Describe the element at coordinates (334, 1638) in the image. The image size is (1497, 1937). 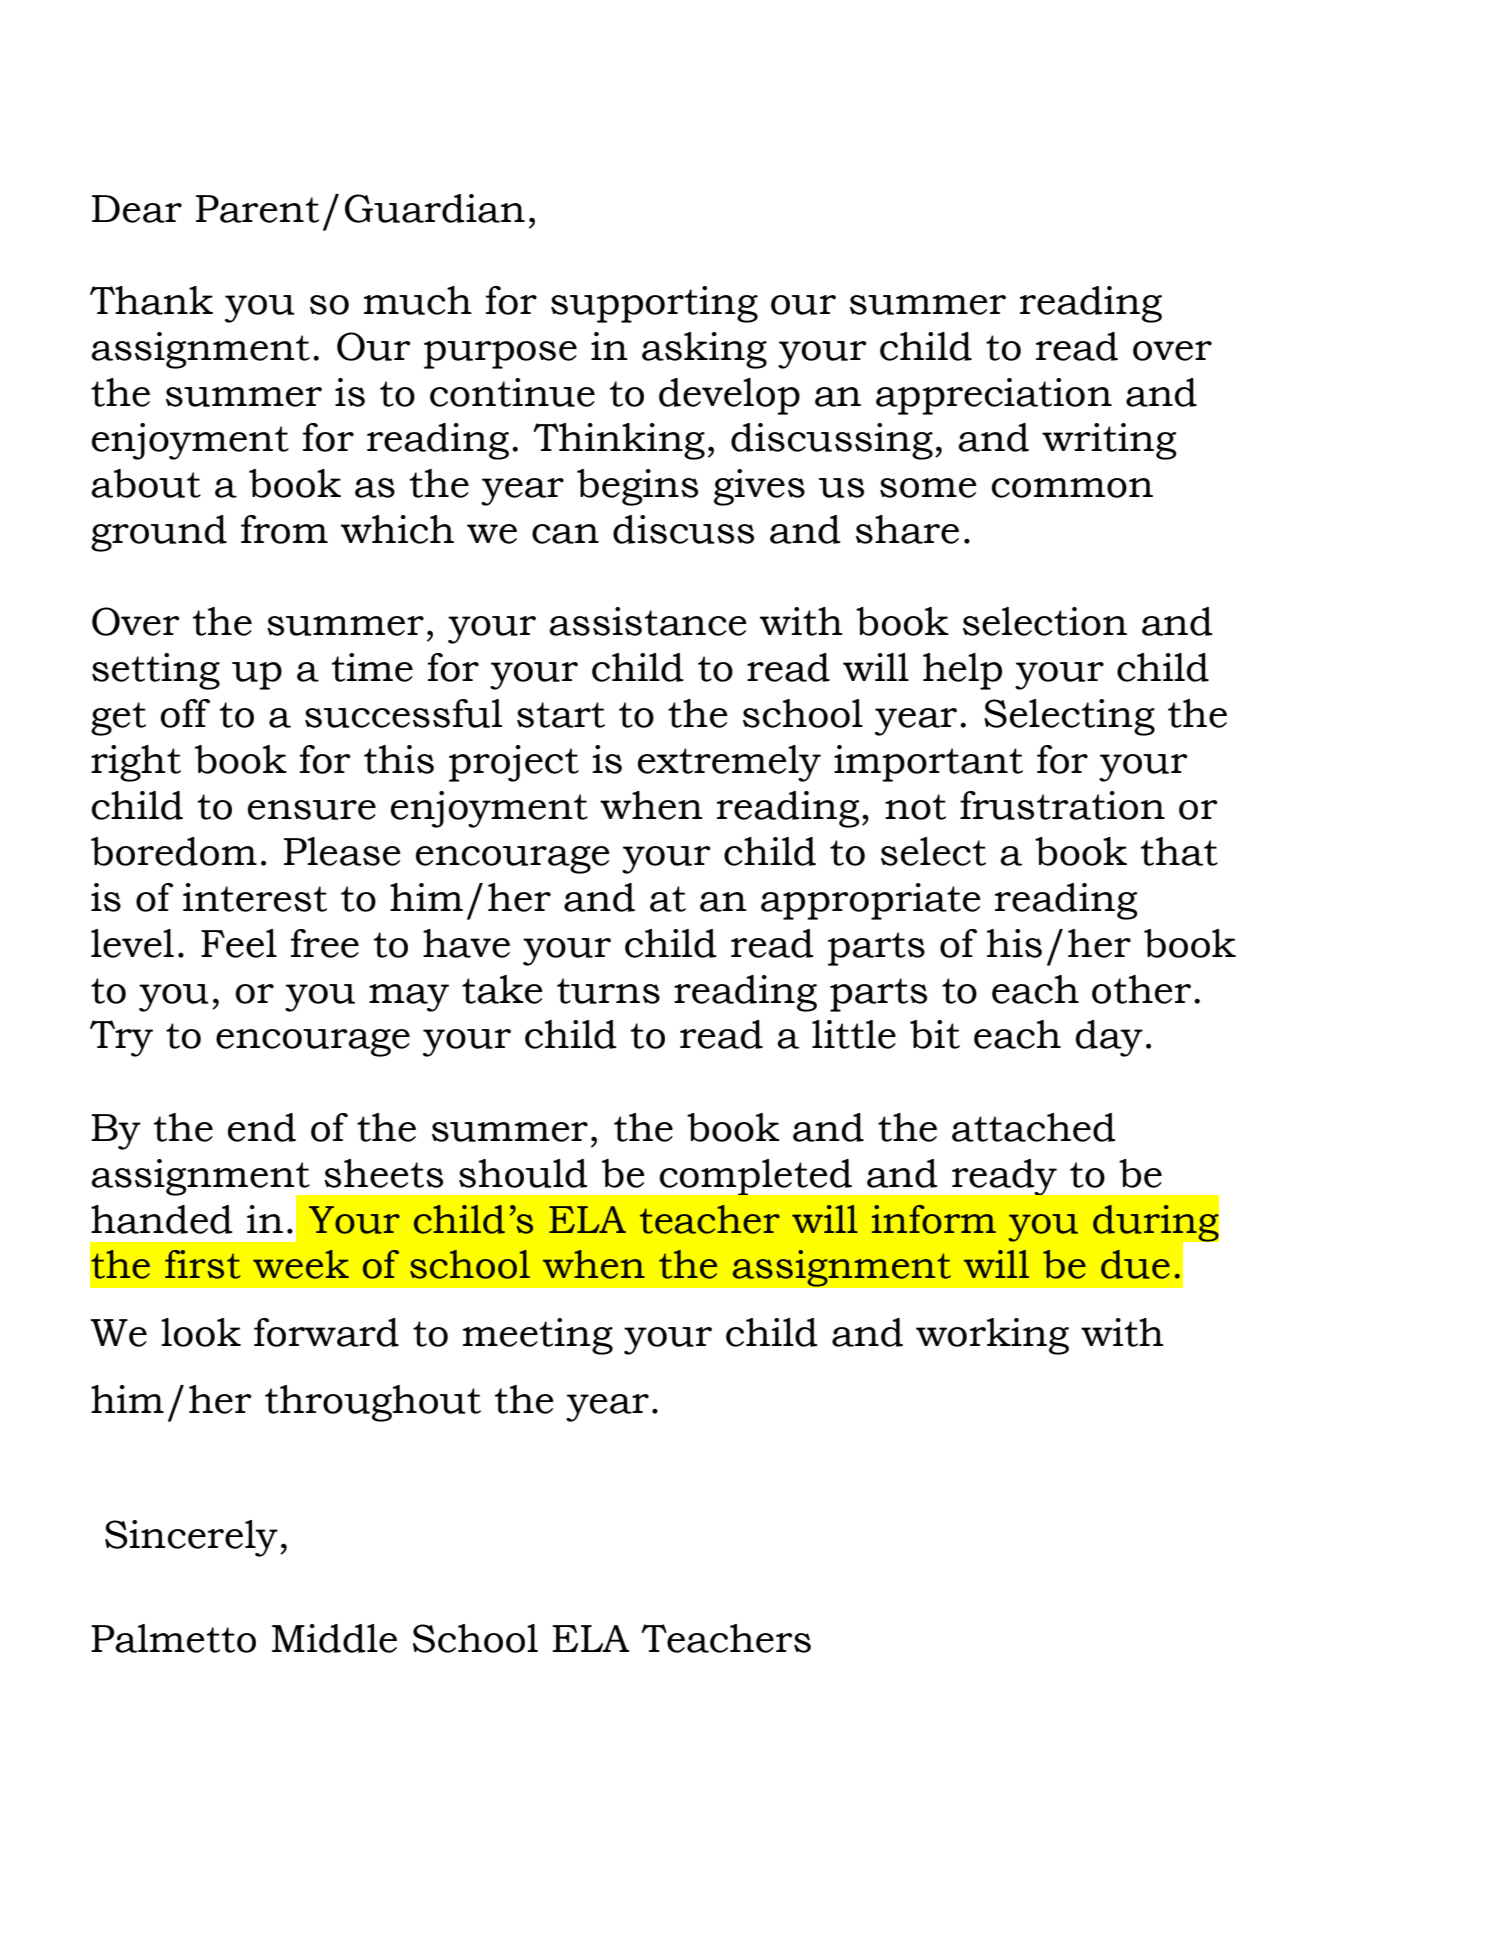
I see `Middle` at that location.
